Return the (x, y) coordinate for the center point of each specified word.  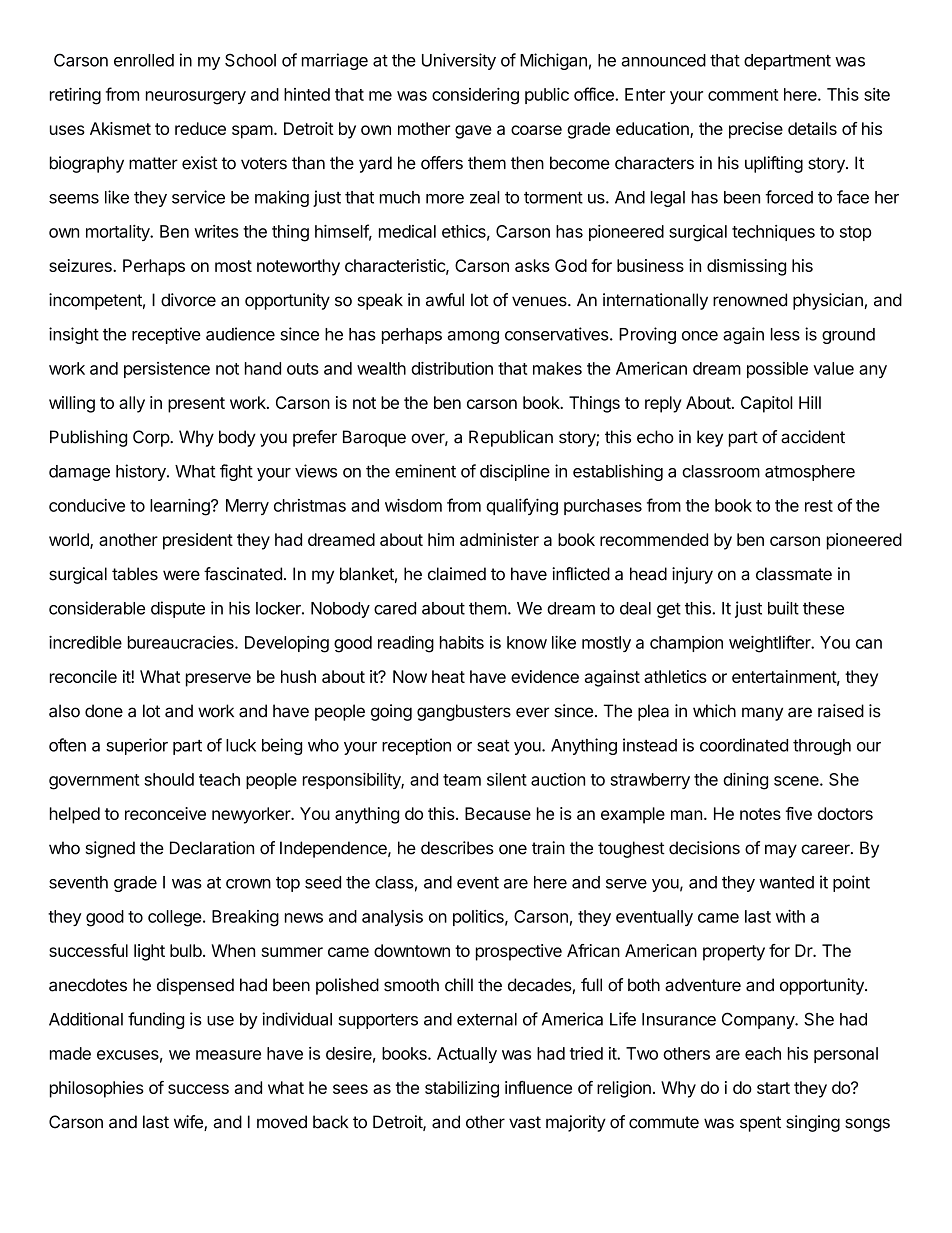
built (783, 608)
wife (189, 1123)
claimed (457, 574)
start (773, 1088)
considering (475, 96)
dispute (178, 609)
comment (743, 95)
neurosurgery (196, 98)
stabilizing (462, 1089)
